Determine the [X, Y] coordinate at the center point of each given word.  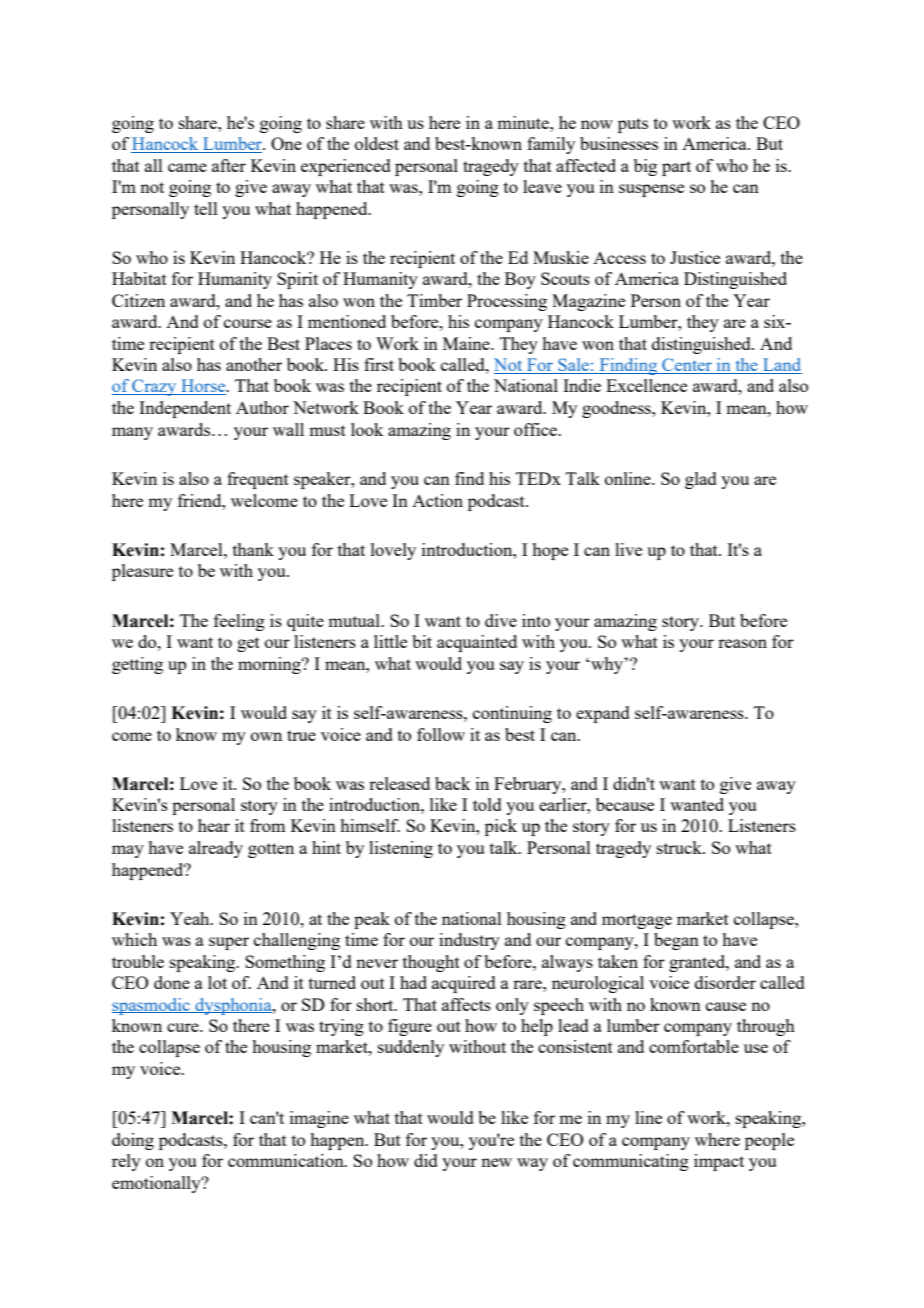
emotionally [157, 1184]
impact [719, 1162]
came [187, 167]
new [496, 1162]
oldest [377, 143]
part [676, 168]
